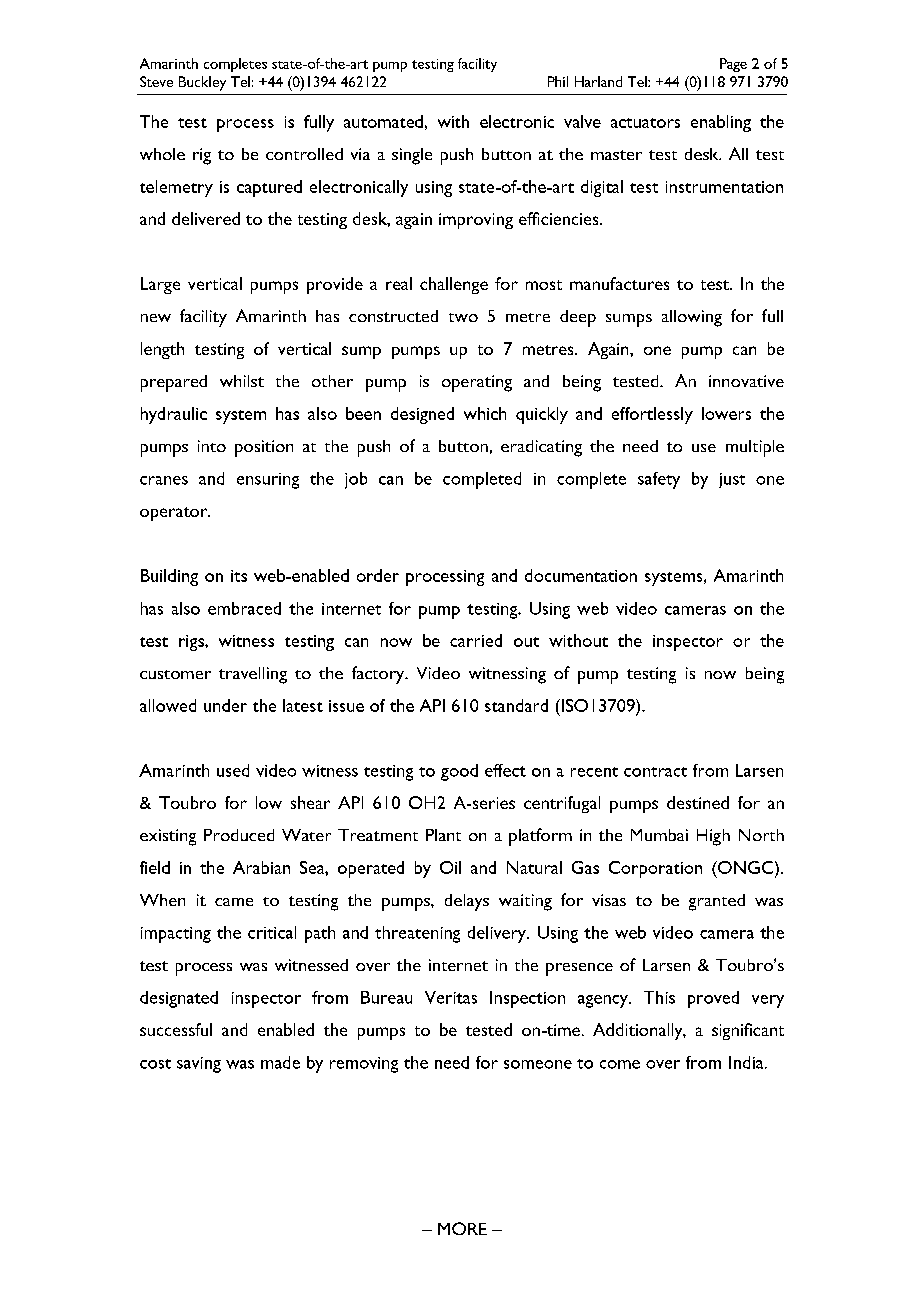 Image resolution: width=924 pixels, height=1308 pixels. Describe the element at coordinates (581, 575) in the screenshot. I see `documentation` at that location.
